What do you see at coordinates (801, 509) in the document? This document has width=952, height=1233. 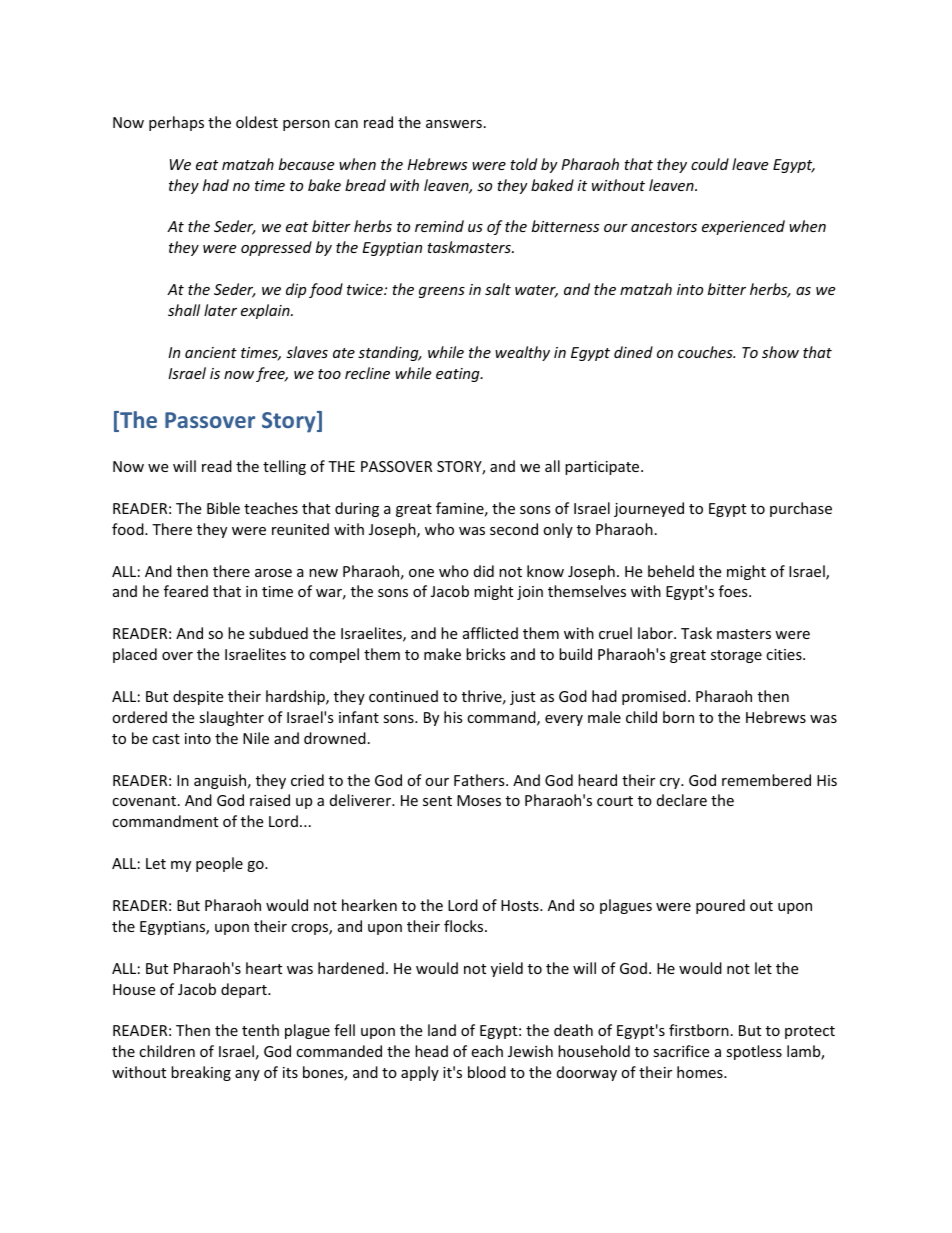 I see `purchase` at bounding box center [801, 509].
